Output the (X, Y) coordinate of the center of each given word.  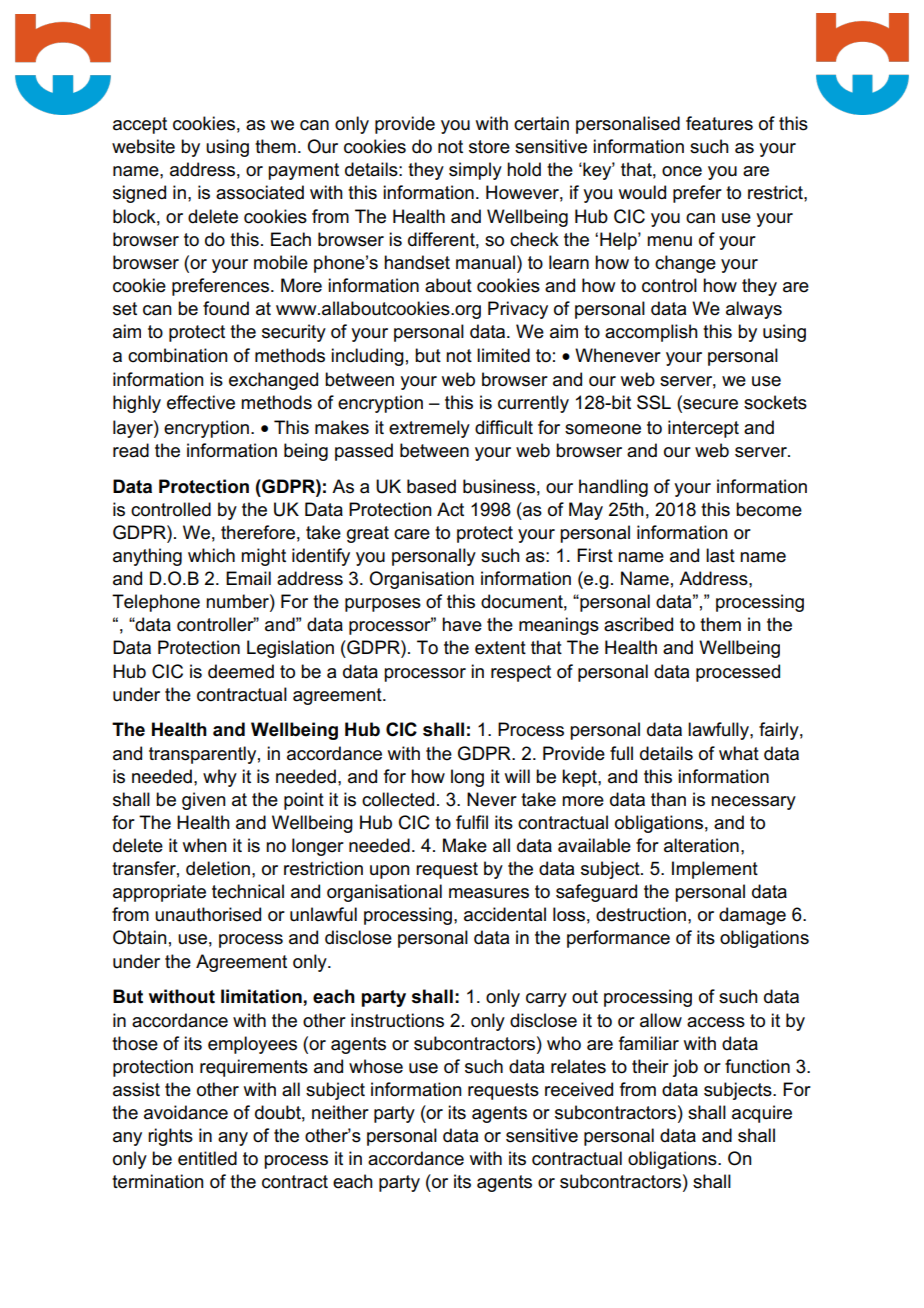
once (682, 171)
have (462, 624)
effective (201, 402)
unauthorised (208, 914)
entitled (207, 1158)
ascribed (638, 624)
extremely (429, 429)
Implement (715, 870)
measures (489, 893)
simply (475, 171)
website (143, 146)
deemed (241, 671)
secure (709, 405)
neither (340, 1112)
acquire (762, 1114)
